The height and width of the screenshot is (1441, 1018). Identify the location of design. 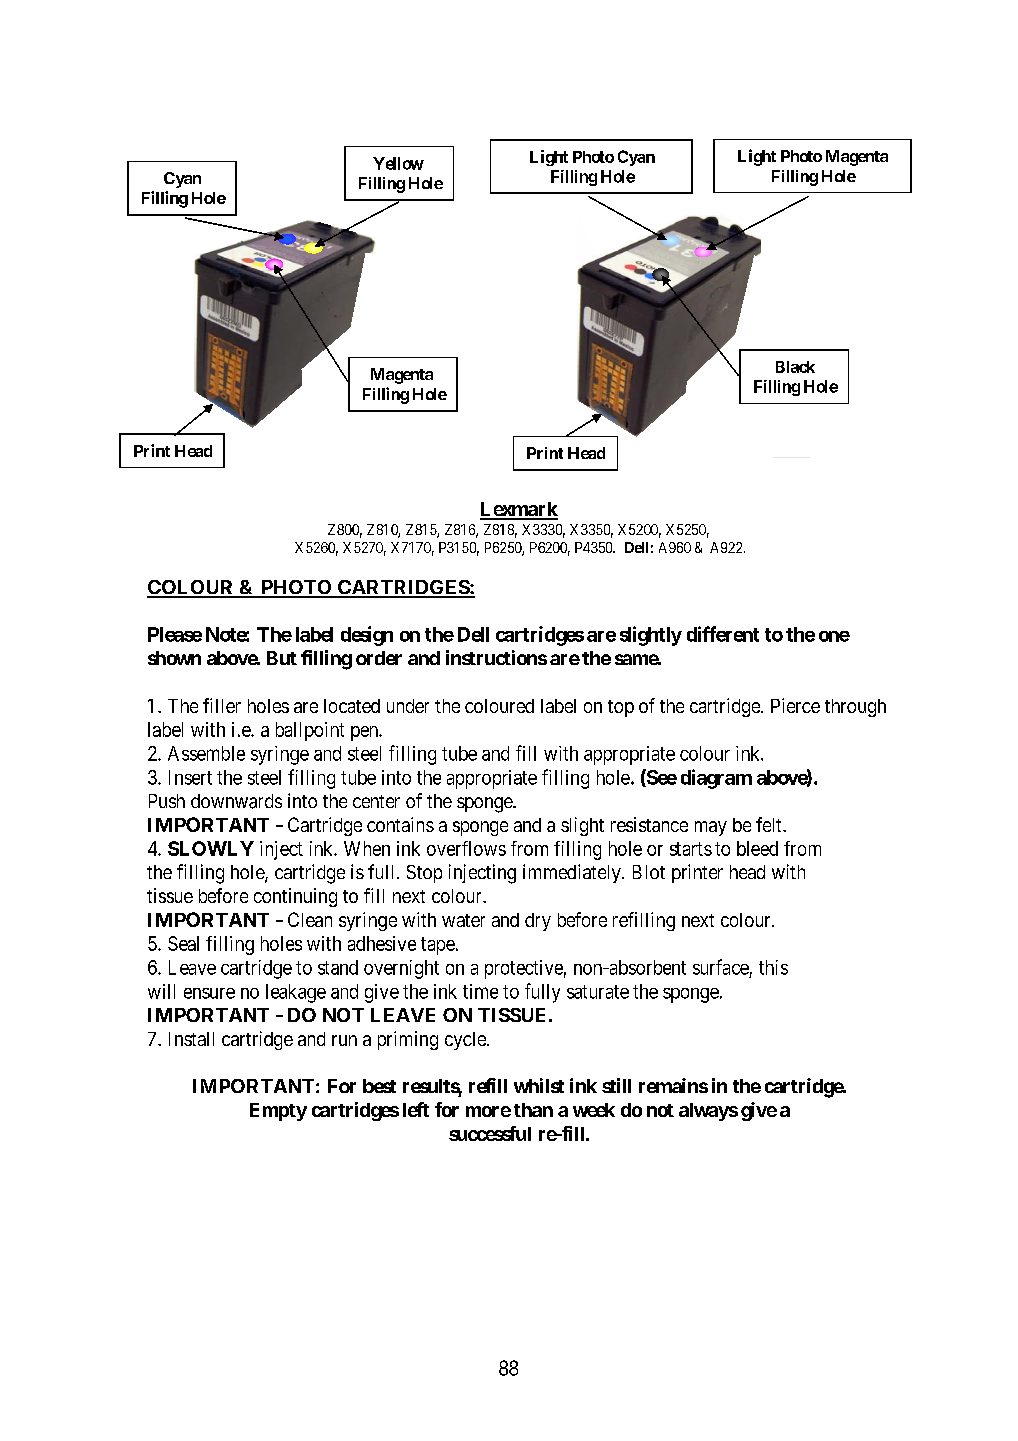
(367, 636).
